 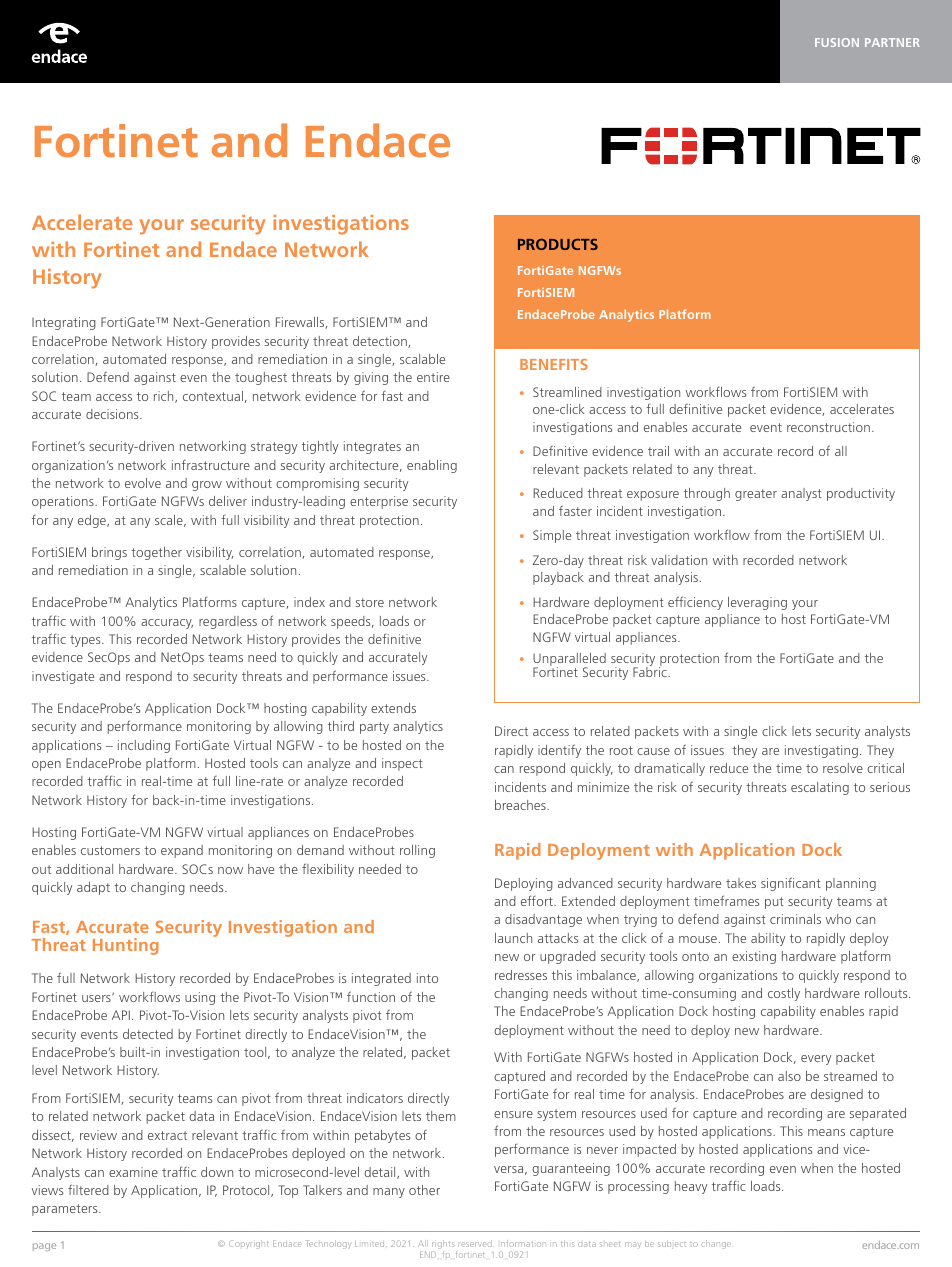 I want to click on reconstruction, so click(x=828, y=427).
